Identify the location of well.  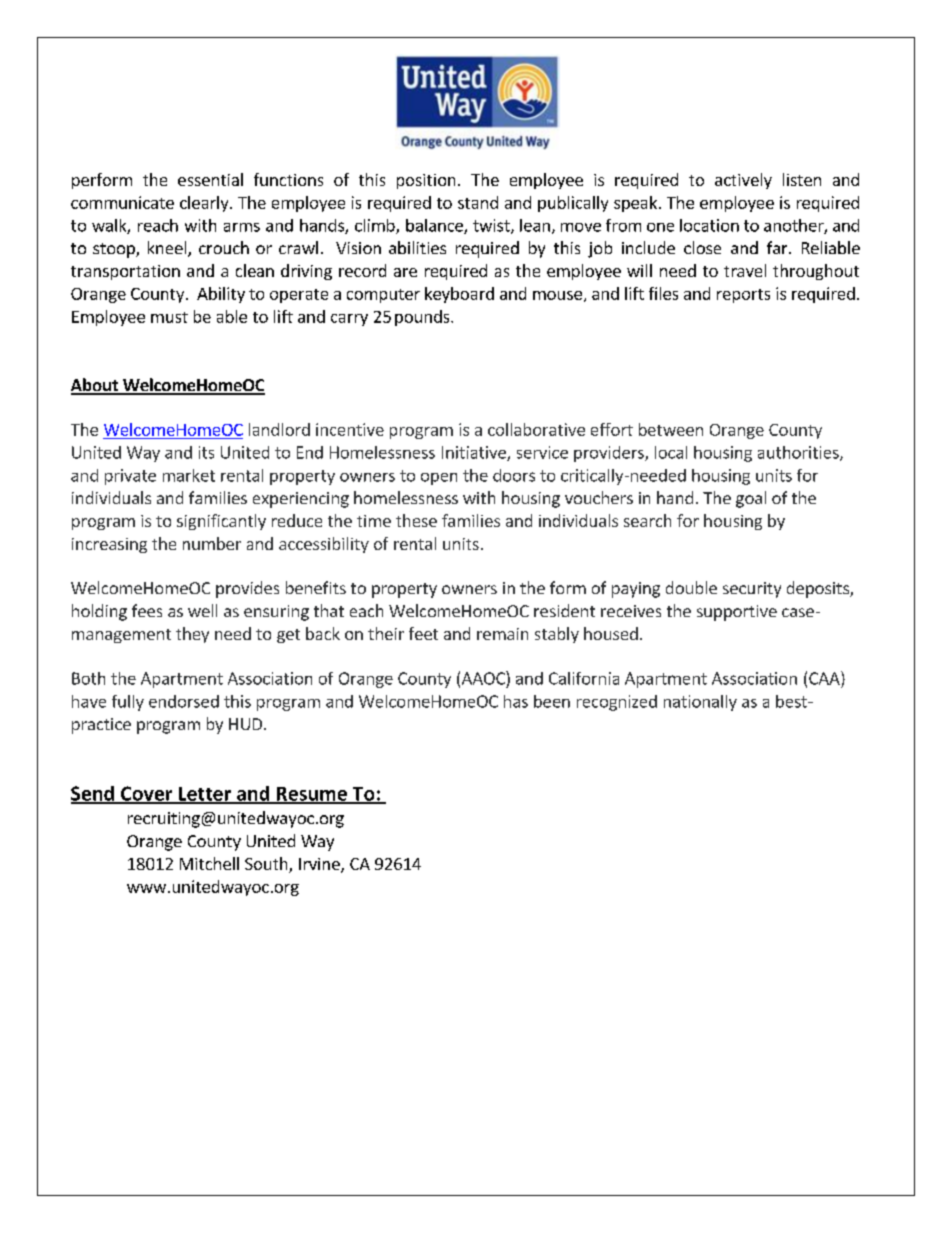
(202, 610).
